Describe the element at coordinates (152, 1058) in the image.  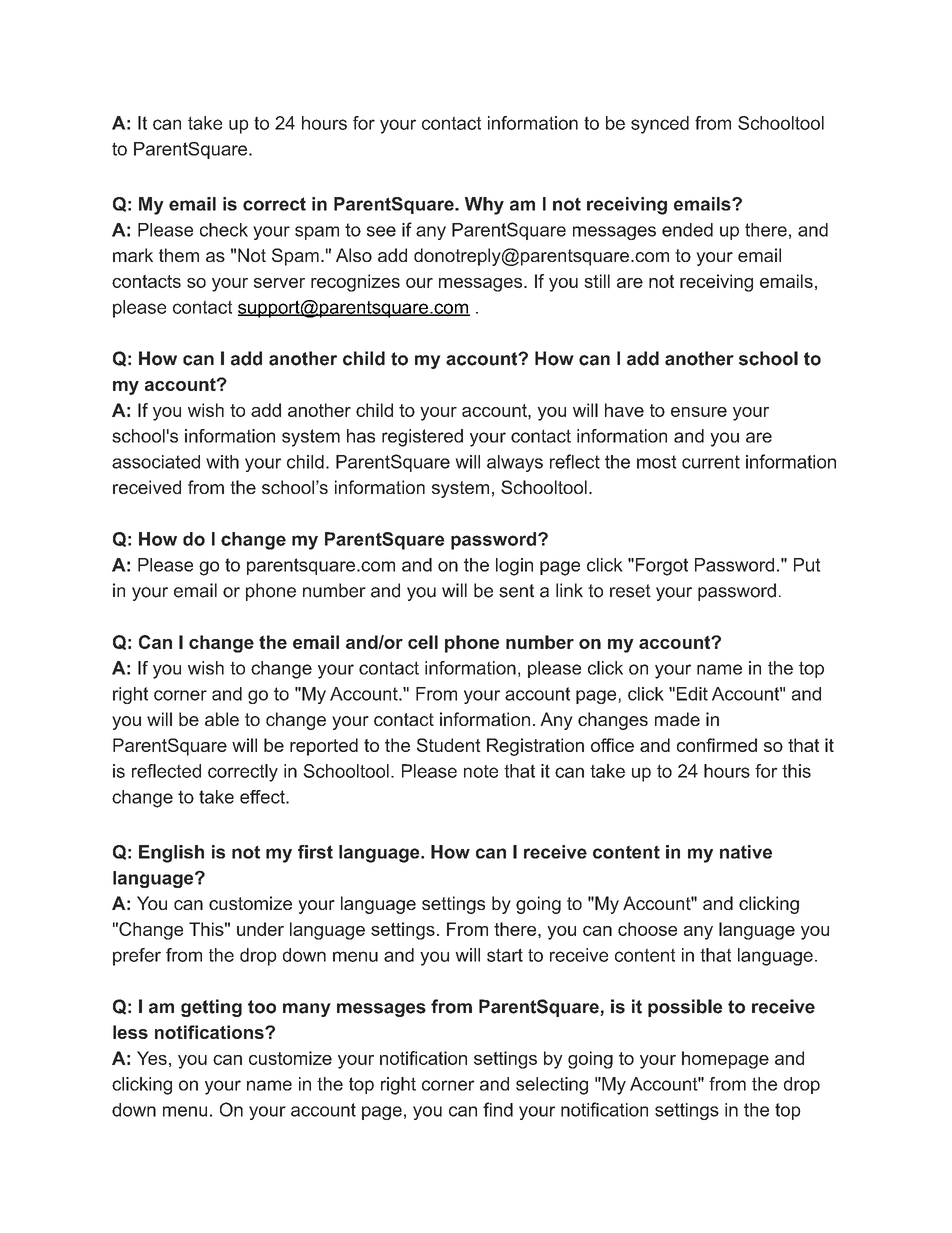
I see `Yes` at that location.
